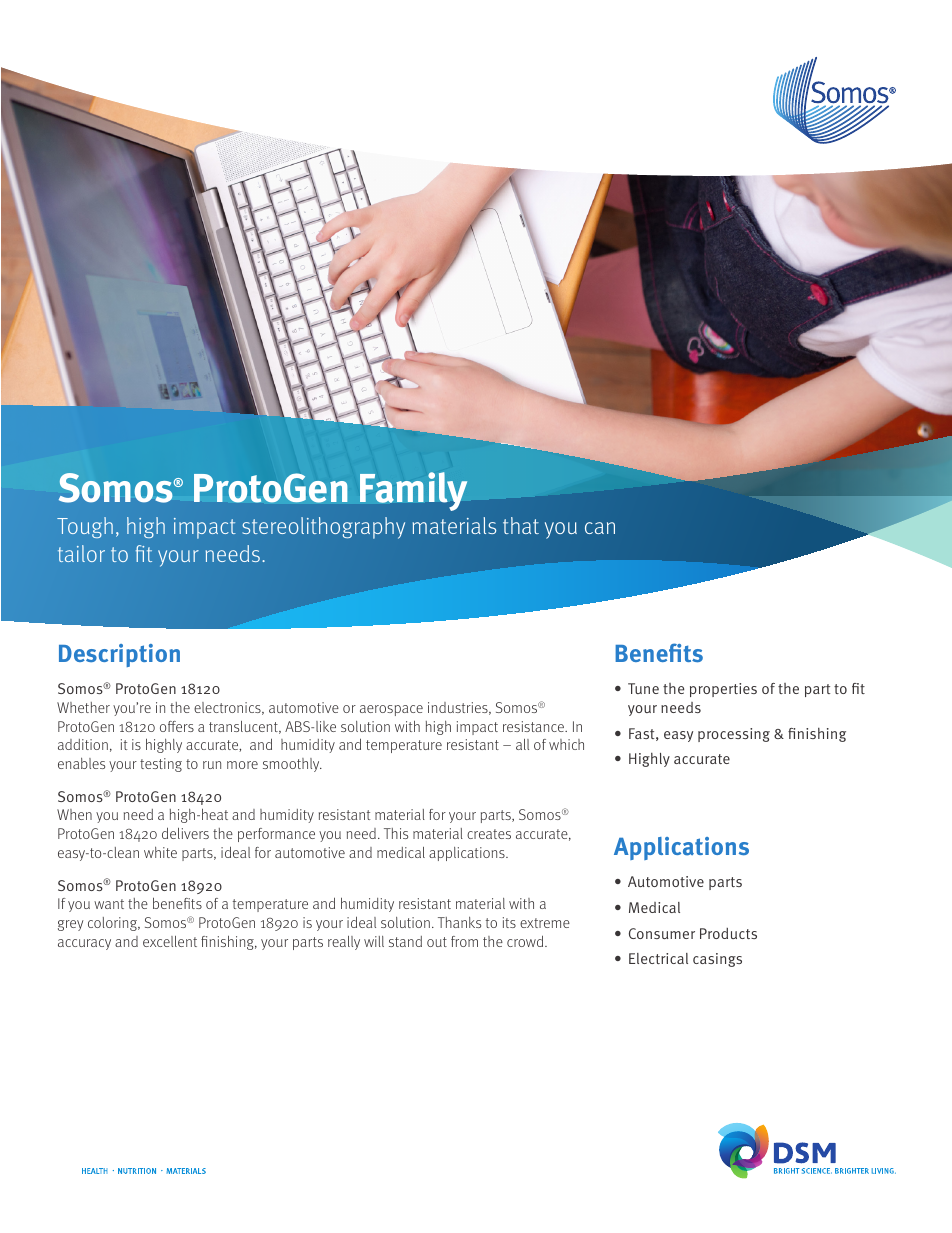 This document has width=952, height=1233. Describe the element at coordinates (119, 655) in the document. I see `Description` at that location.
